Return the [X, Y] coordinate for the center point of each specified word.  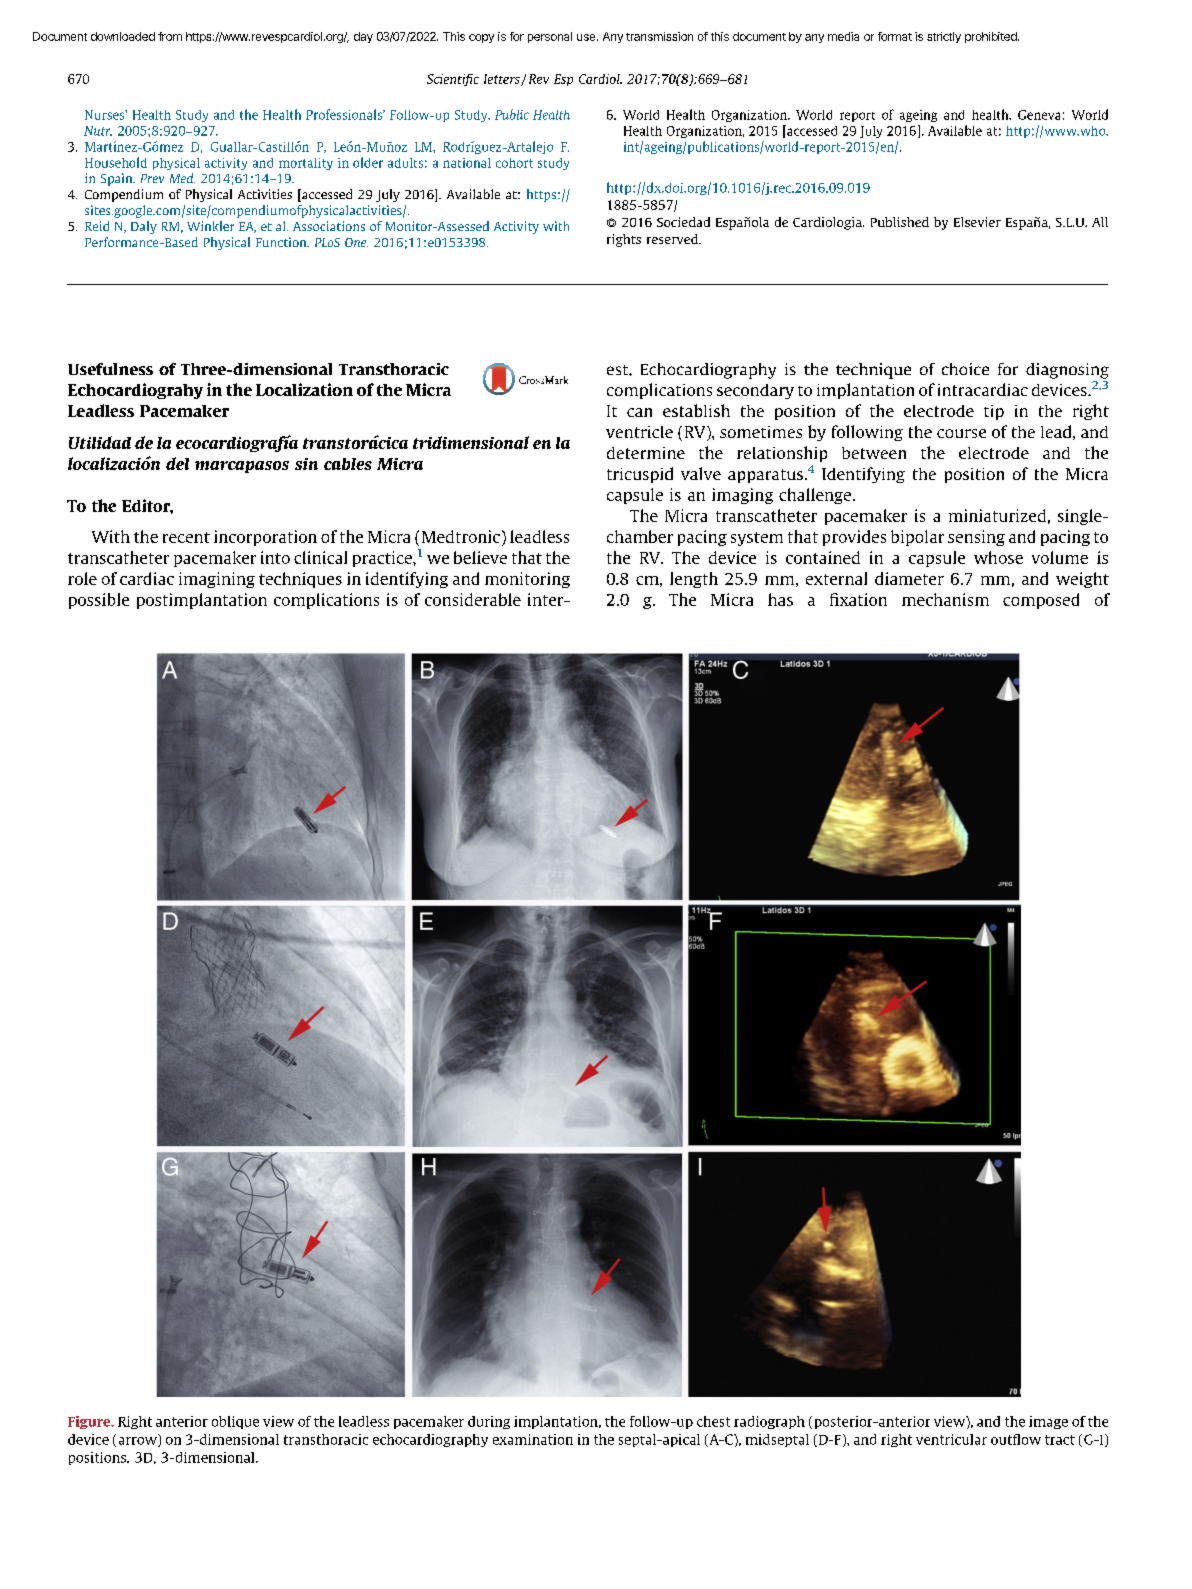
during [489, 1422]
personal [550, 37]
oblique [235, 1422]
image [1048, 1422]
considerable [473, 599]
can [639, 412]
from [170, 36]
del [177, 463]
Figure [90, 1422]
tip [994, 412]
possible [99, 601]
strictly [944, 37]
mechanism [945, 599]
